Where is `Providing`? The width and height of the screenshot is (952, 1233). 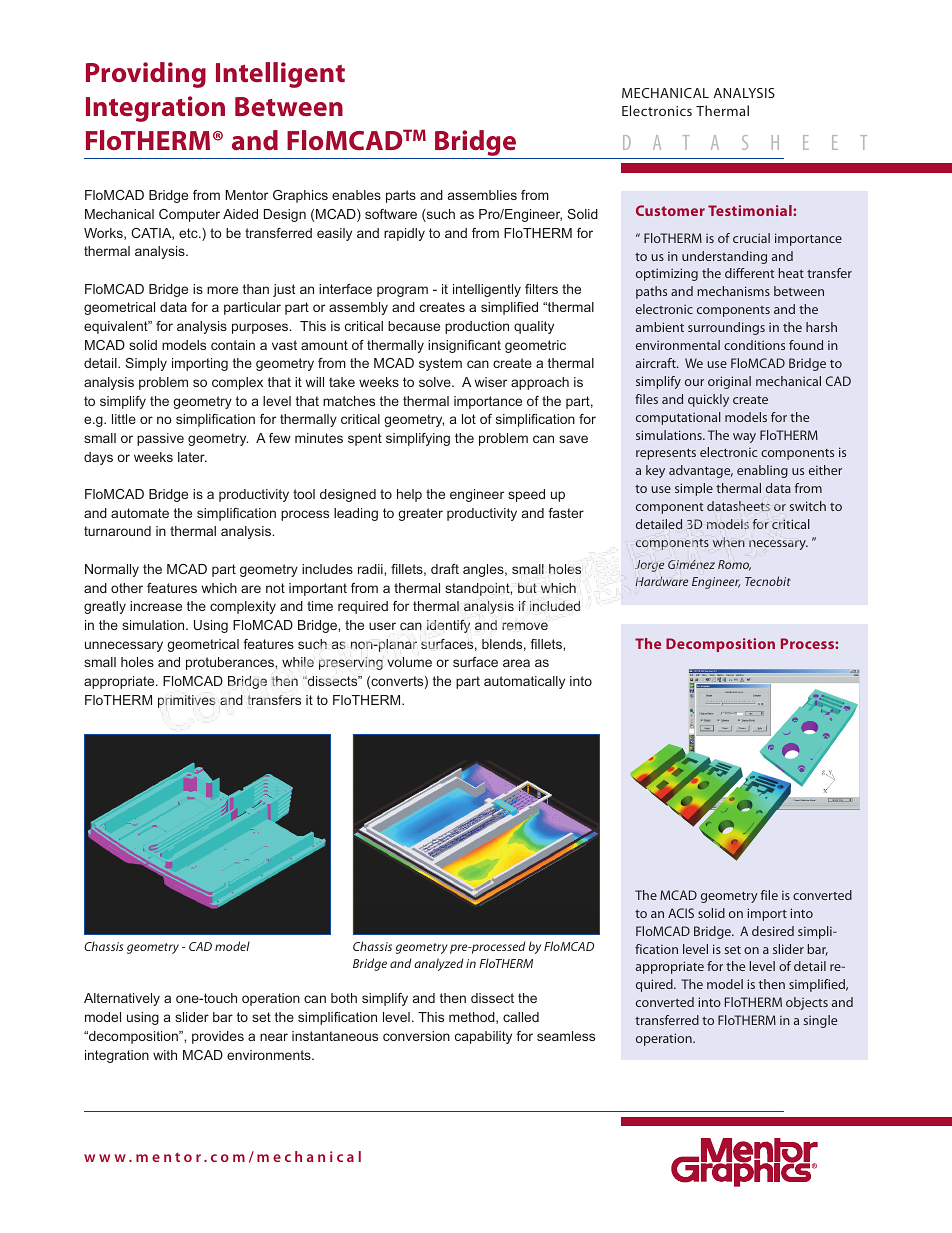 Providing is located at coordinates (146, 75).
